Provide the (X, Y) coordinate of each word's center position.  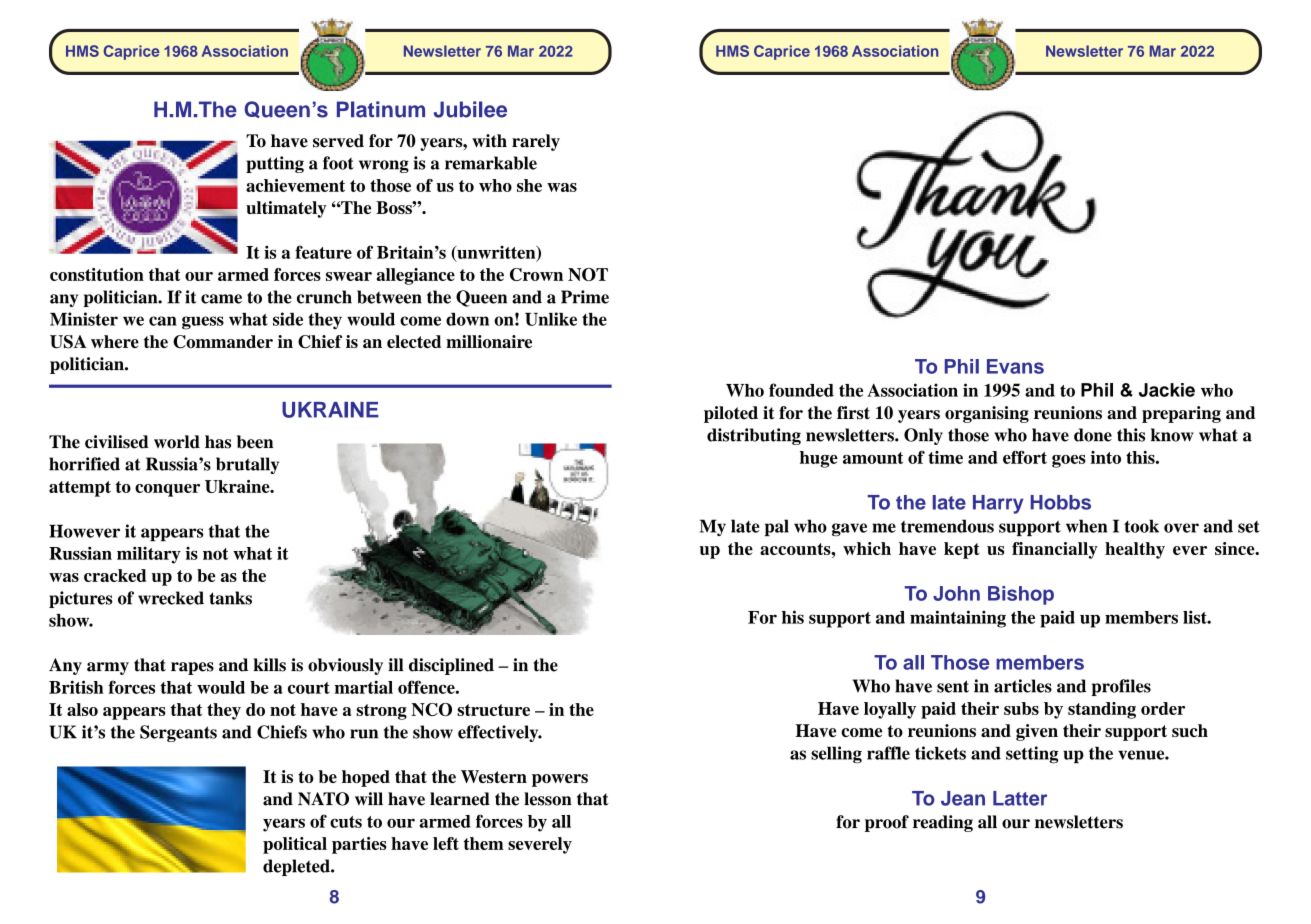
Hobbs (1060, 502)
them (484, 843)
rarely (536, 142)
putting (275, 164)
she (529, 185)
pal (777, 527)
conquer (167, 490)
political (295, 845)
